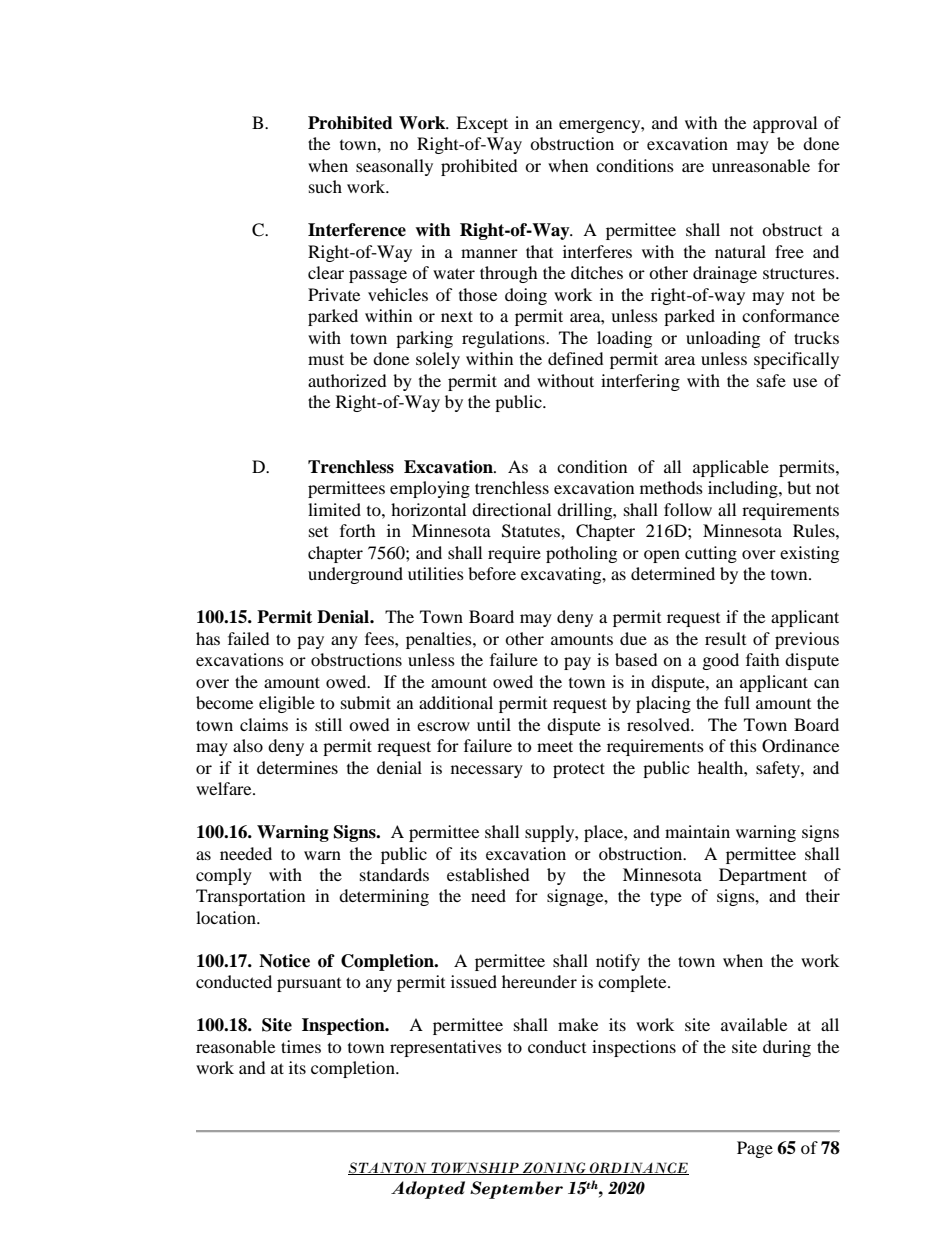 Image resolution: width=952 pixels, height=1233 pixels. What do you see at coordinates (250, 897) in the image?
I see `Transportation` at bounding box center [250, 897].
